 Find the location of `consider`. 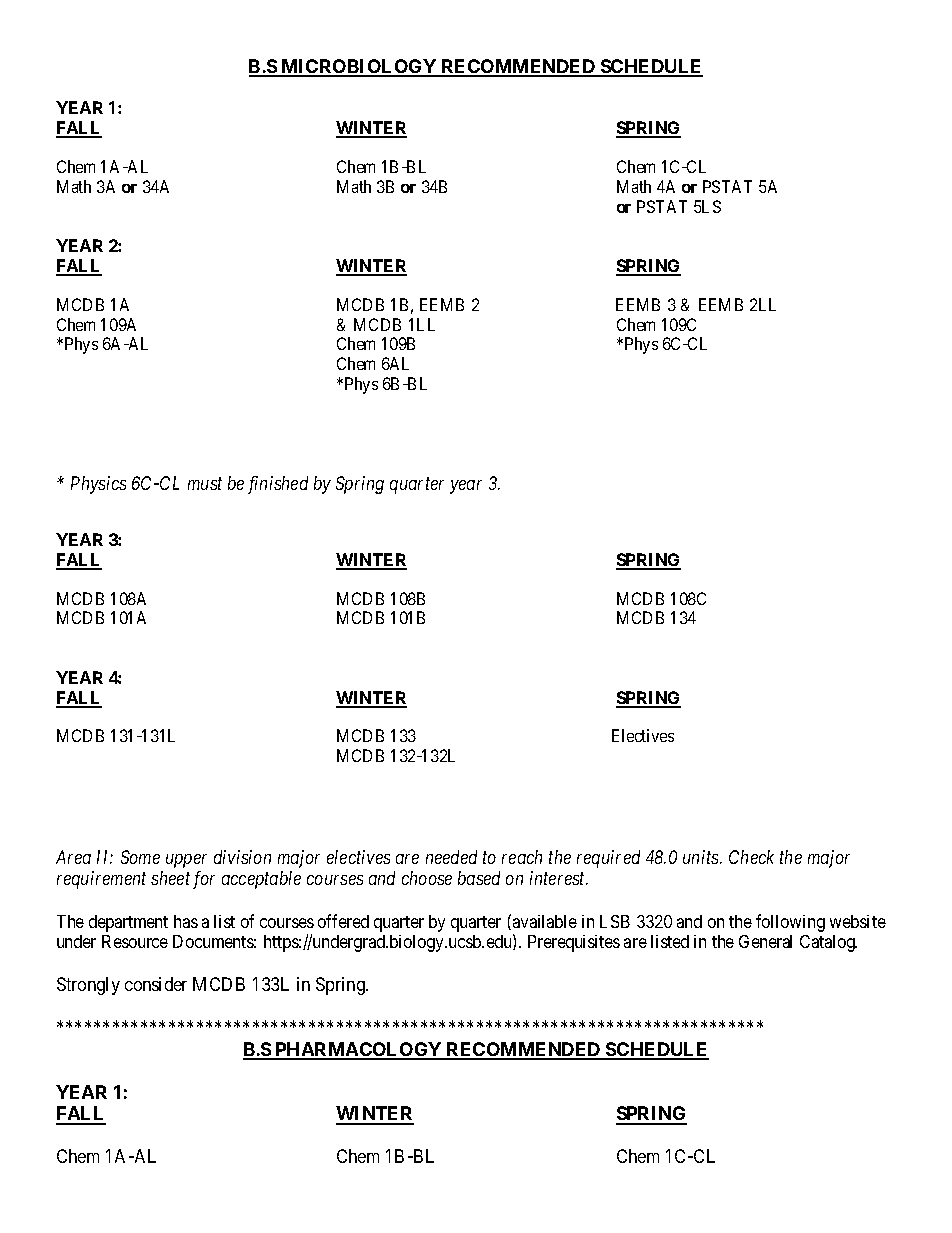

consider is located at coordinates (156, 984).
